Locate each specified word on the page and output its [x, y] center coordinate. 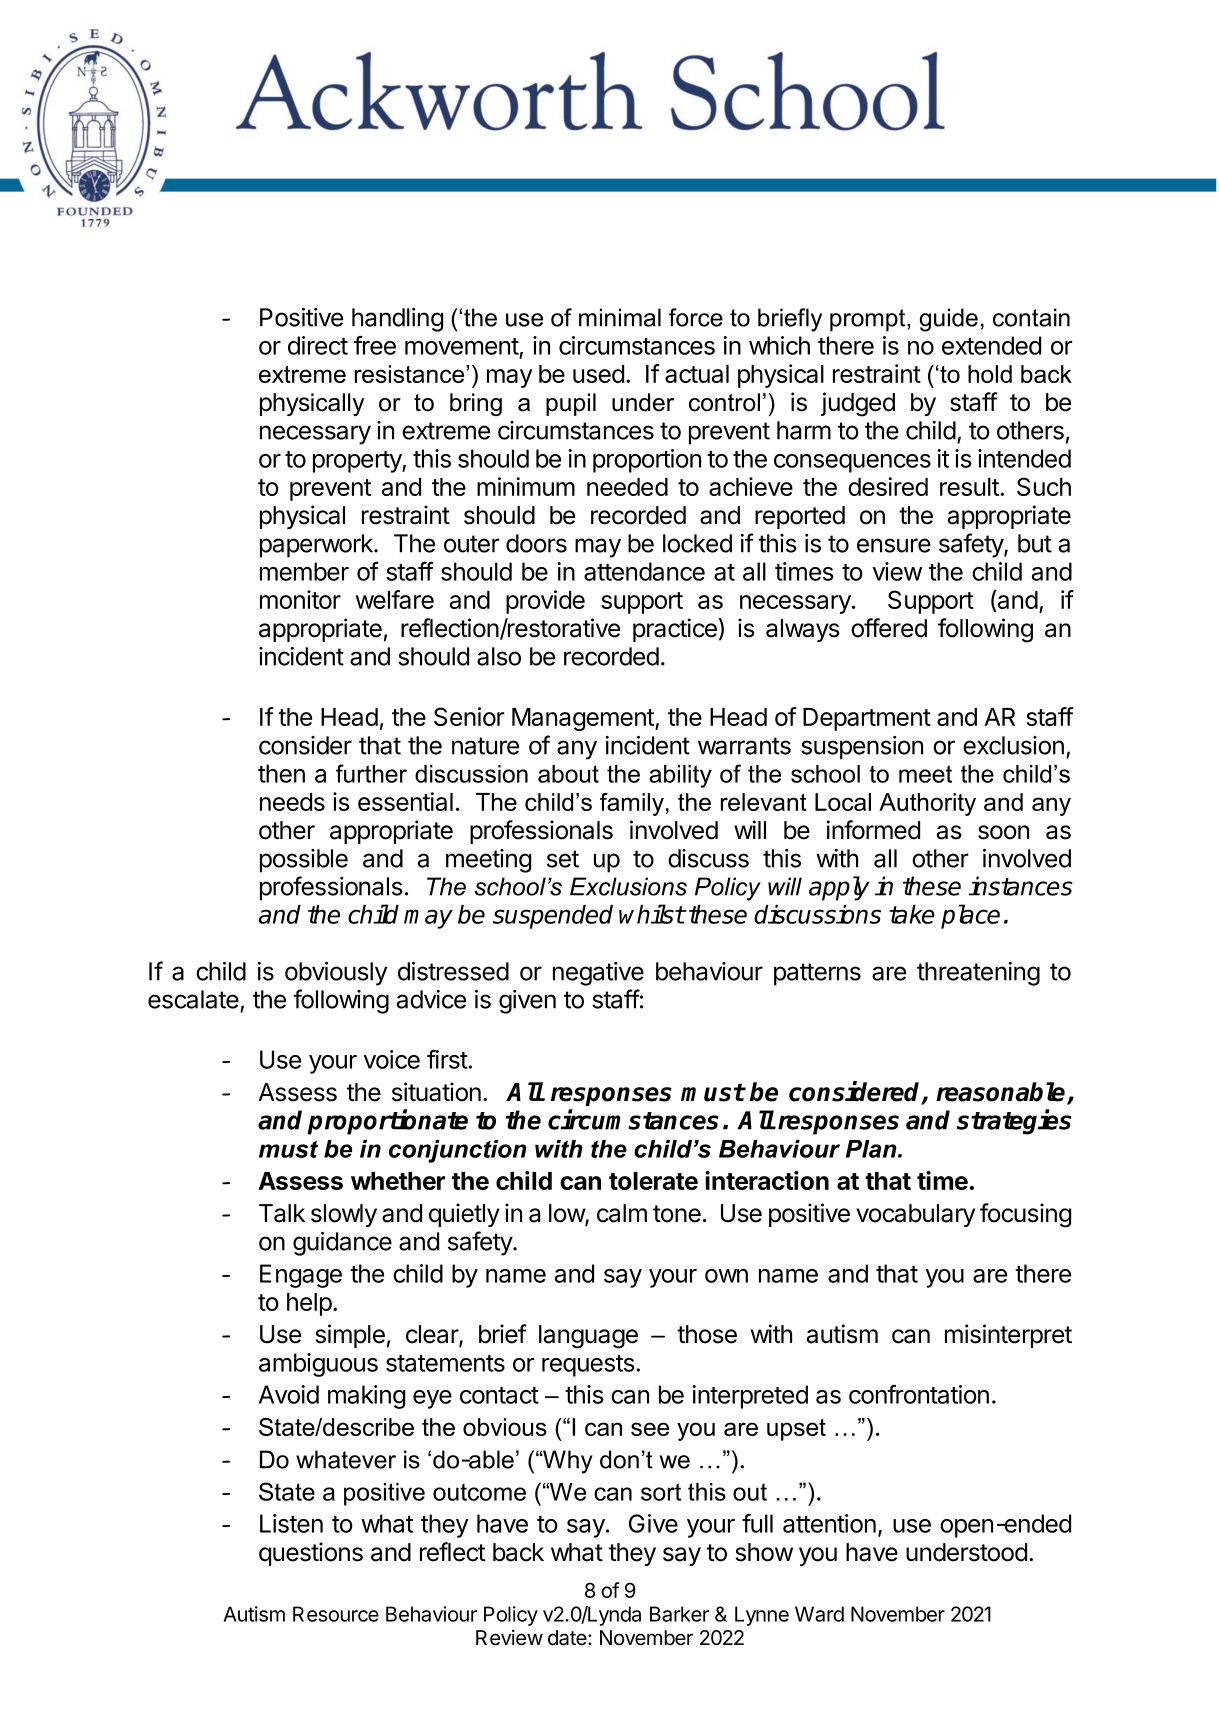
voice [392, 1059]
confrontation [919, 1394]
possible [304, 861]
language [588, 1337]
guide [948, 320]
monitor [300, 599]
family [632, 804]
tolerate [653, 1181]
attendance [644, 571]
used [598, 374]
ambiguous [318, 1365]
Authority [927, 804]
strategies [1014, 1122]
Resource [336, 1614]
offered [889, 628]
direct [318, 345]
